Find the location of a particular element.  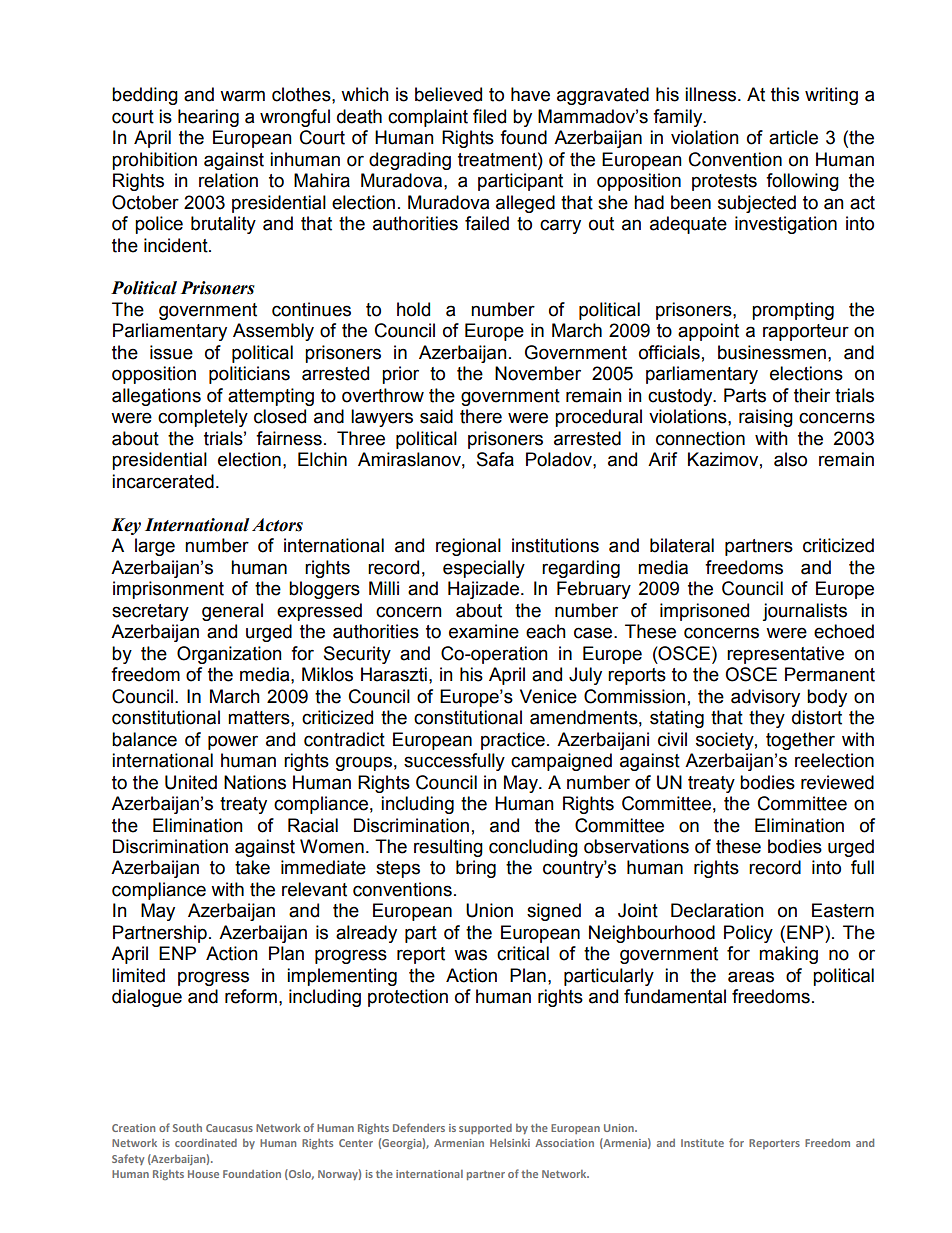

filed is located at coordinates (489, 116).
